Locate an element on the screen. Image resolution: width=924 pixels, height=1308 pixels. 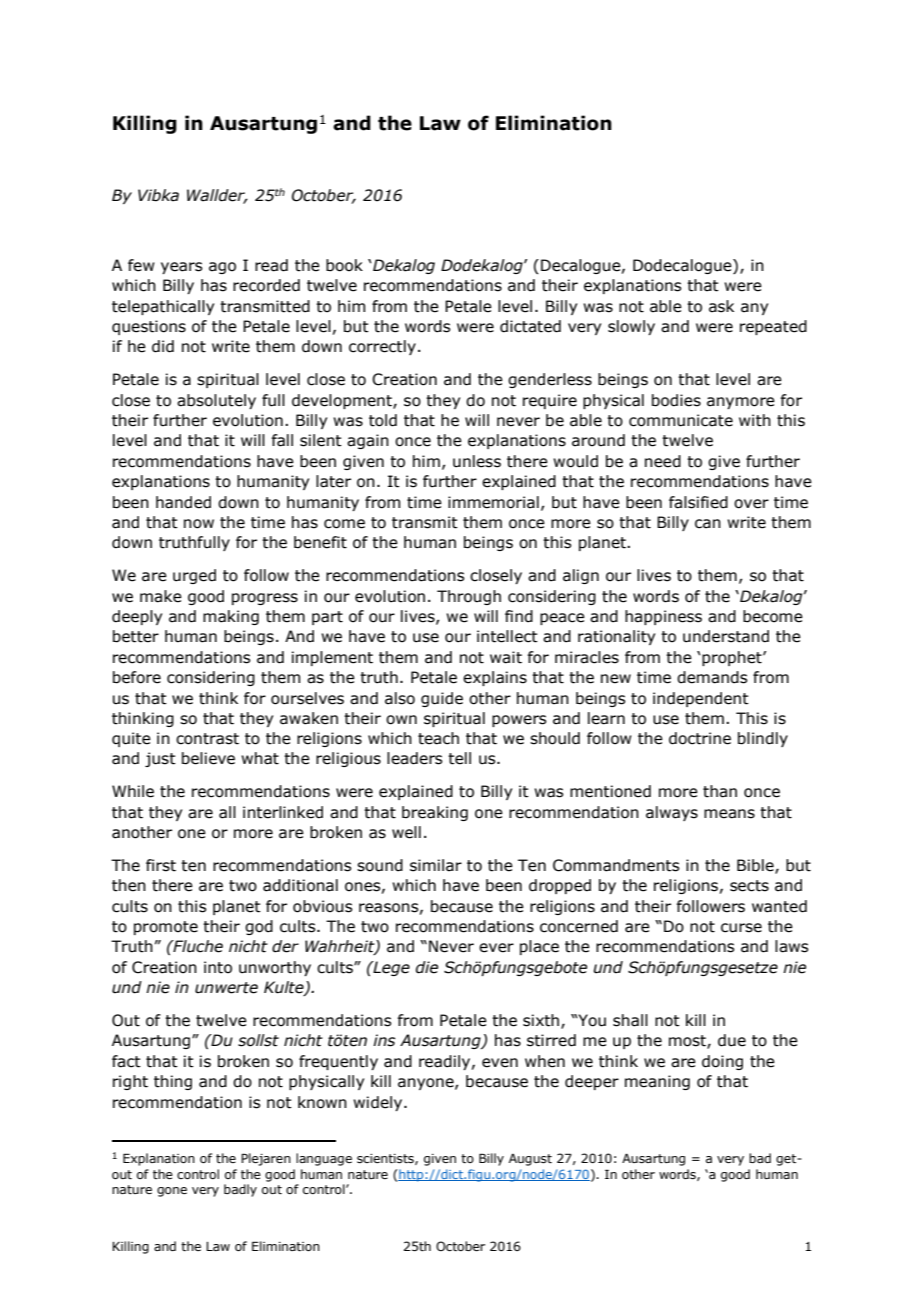
August is located at coordinates (530, 1160).
